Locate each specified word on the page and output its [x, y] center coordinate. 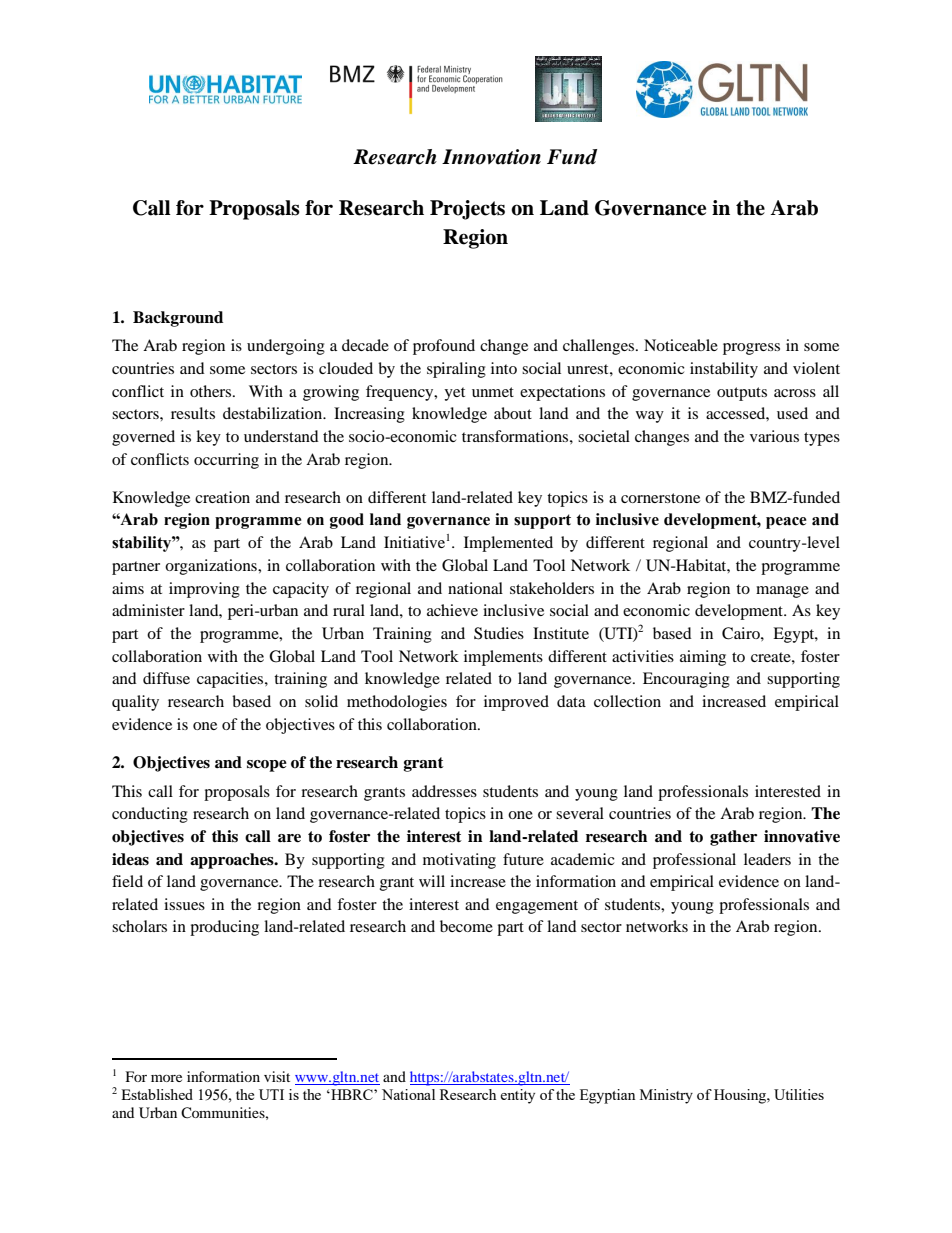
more [166, 1078]
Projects [467, 210]
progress [751, 349]
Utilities [799, 1094]
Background [178, 319]
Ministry [666, 1096]
